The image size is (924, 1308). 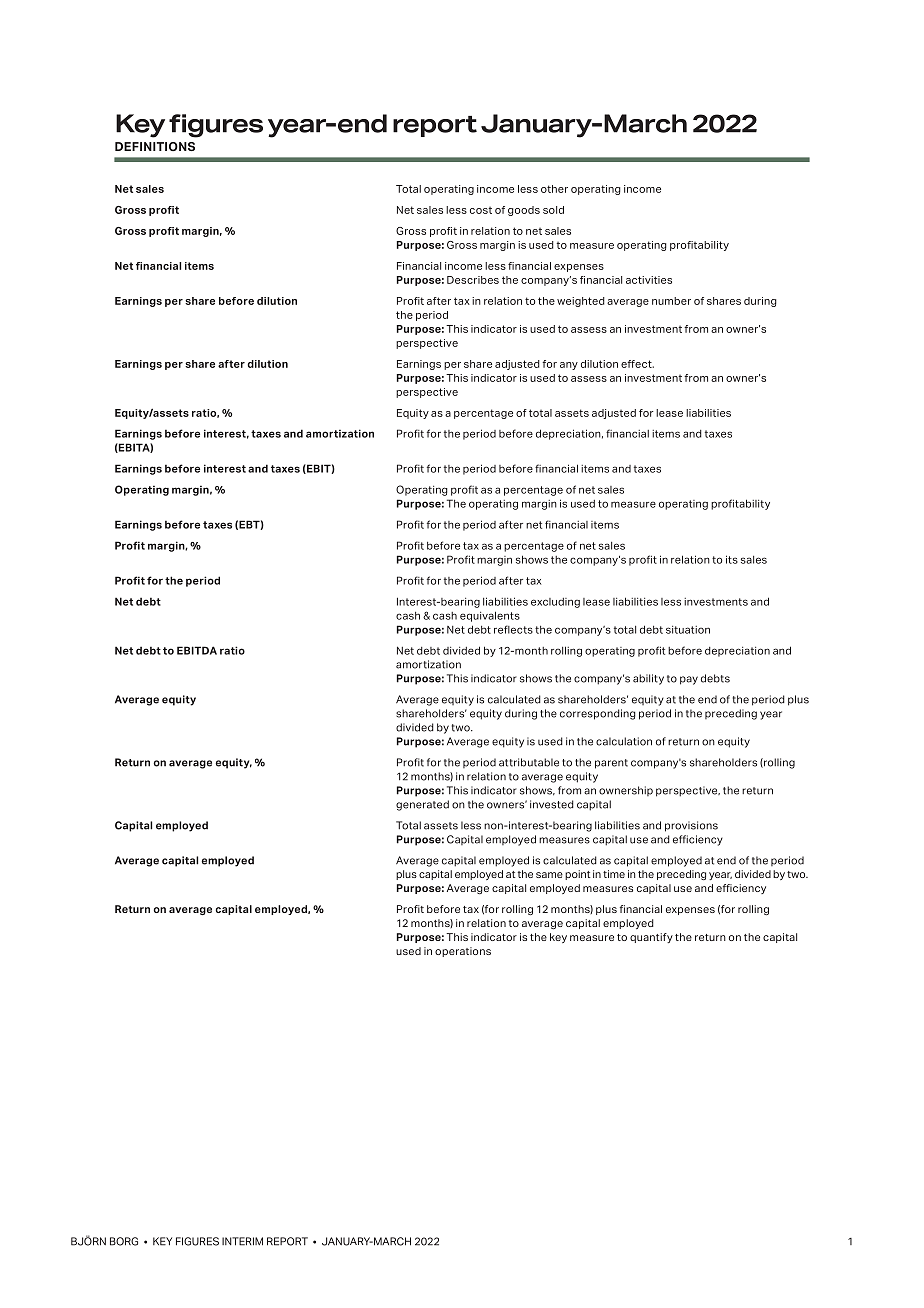 What do you see at coordinates (124, 1241) in the screenshot?
I see `BORG` at bounding box center [124, 1241].
